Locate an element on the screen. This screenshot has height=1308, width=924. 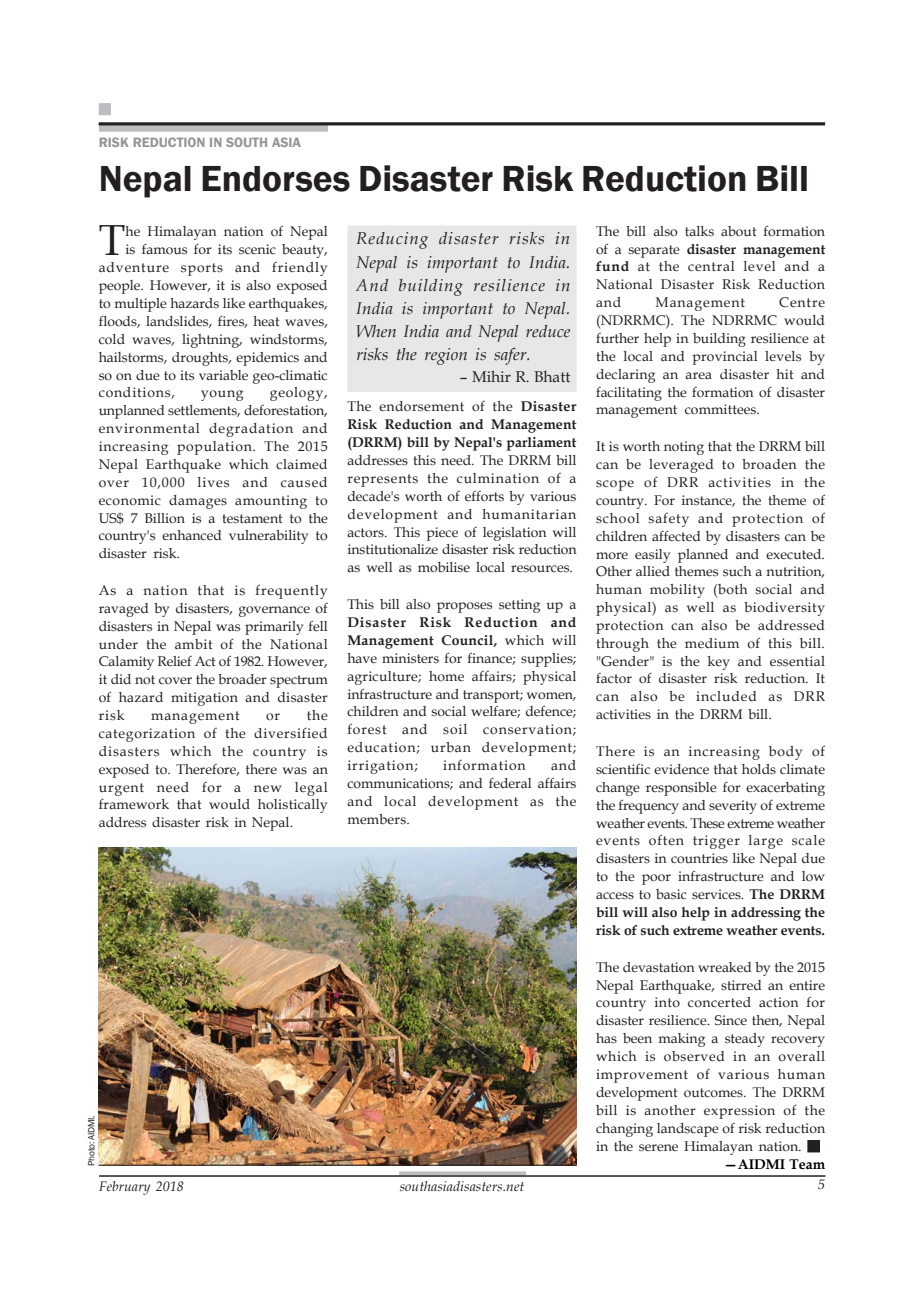
home is located at coordinates (446, 676).
